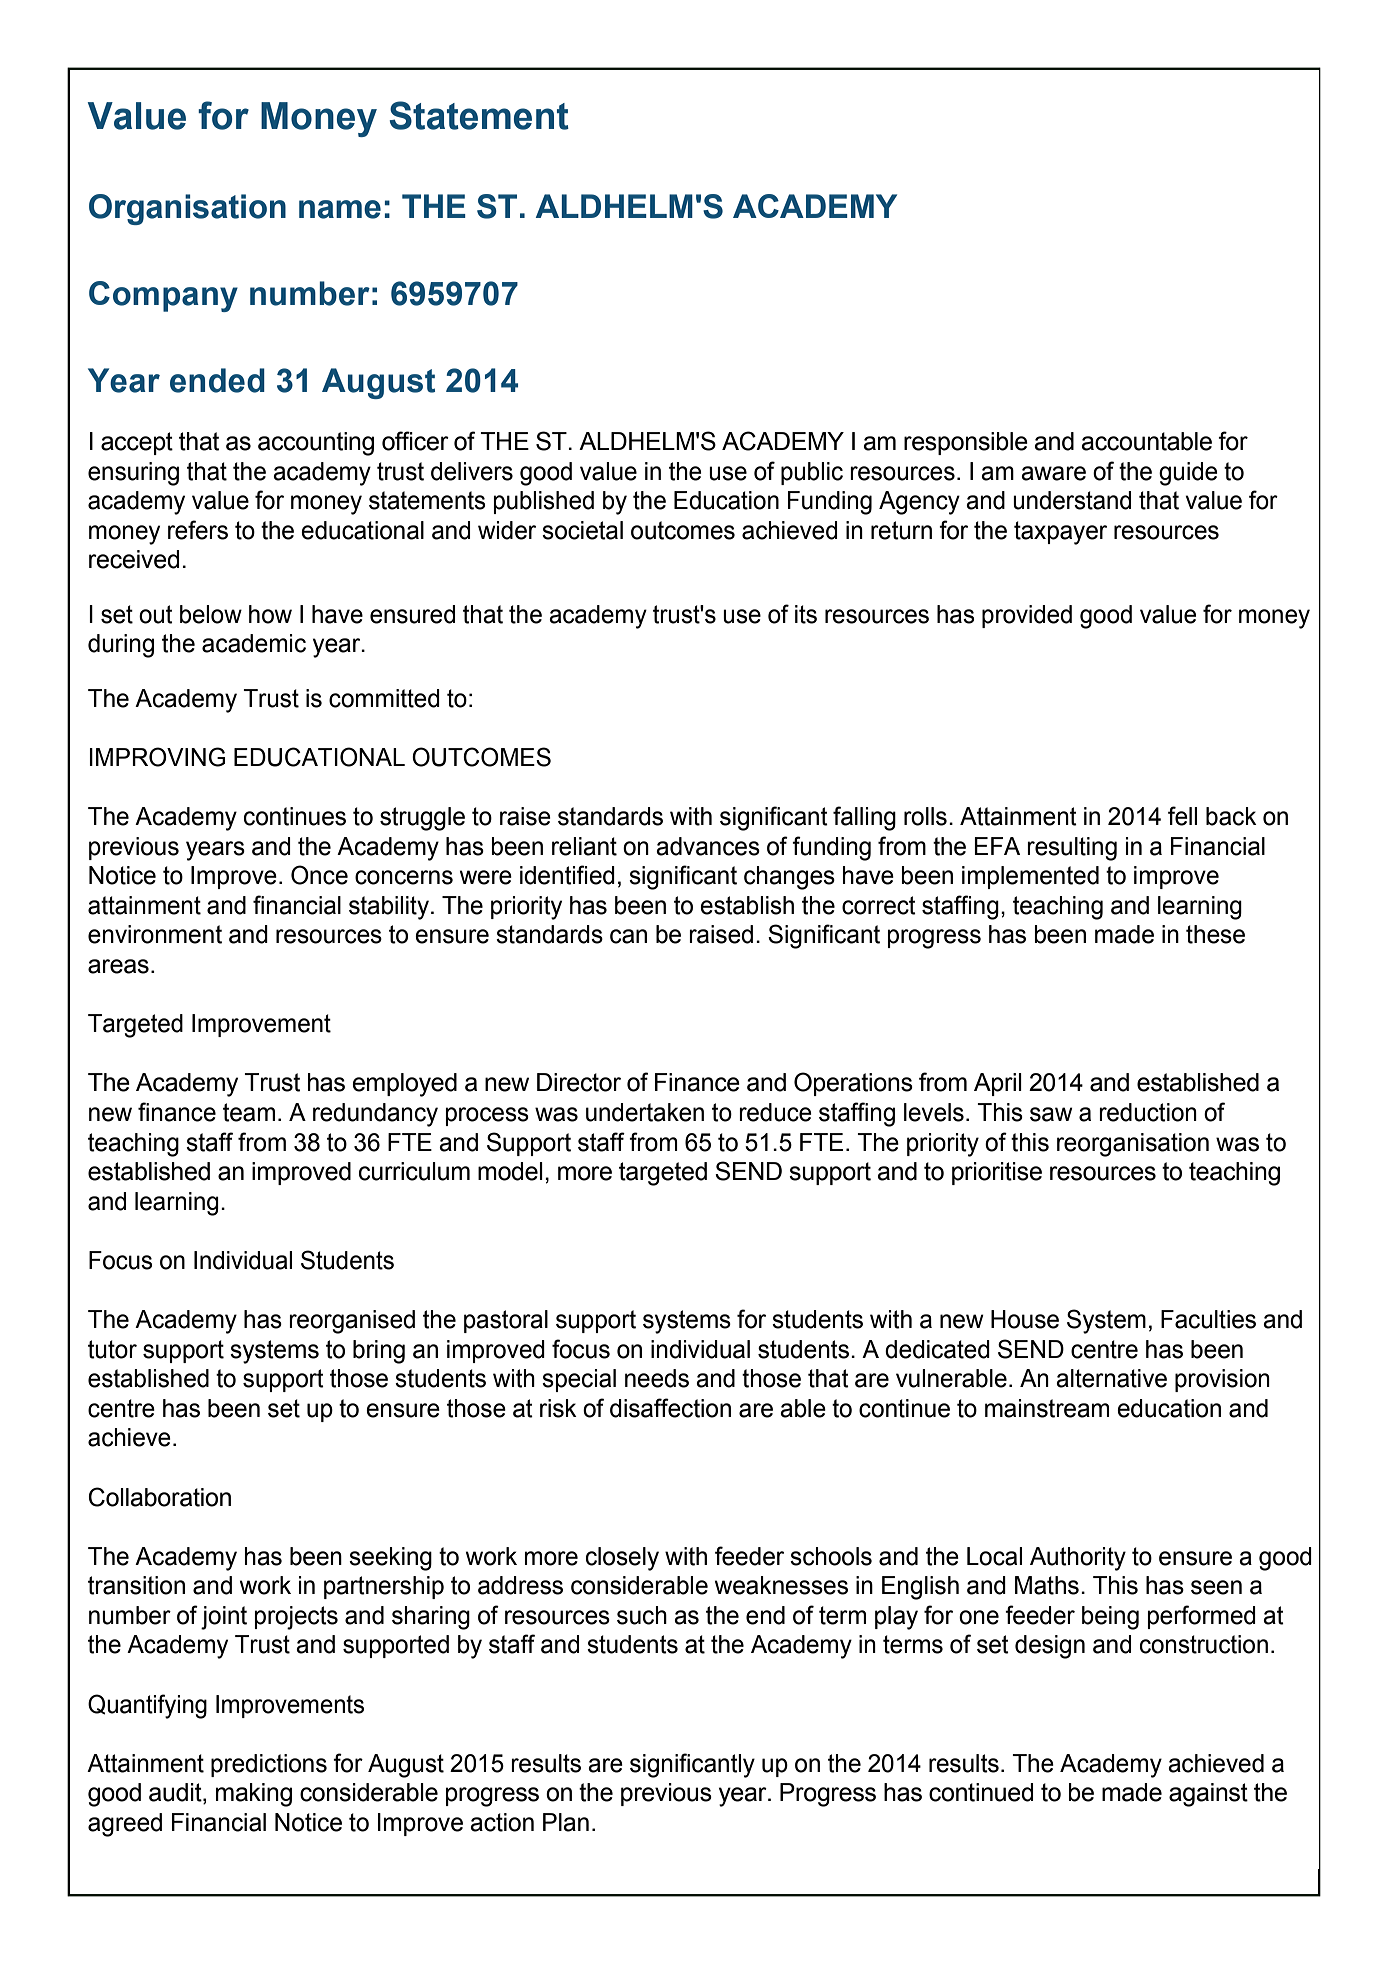 This screenshot has height=1964, width=1388. What do you see at coordinates (657, 1378) in the screenshot?
I see `needs` at bounding box center [657, 1378].
